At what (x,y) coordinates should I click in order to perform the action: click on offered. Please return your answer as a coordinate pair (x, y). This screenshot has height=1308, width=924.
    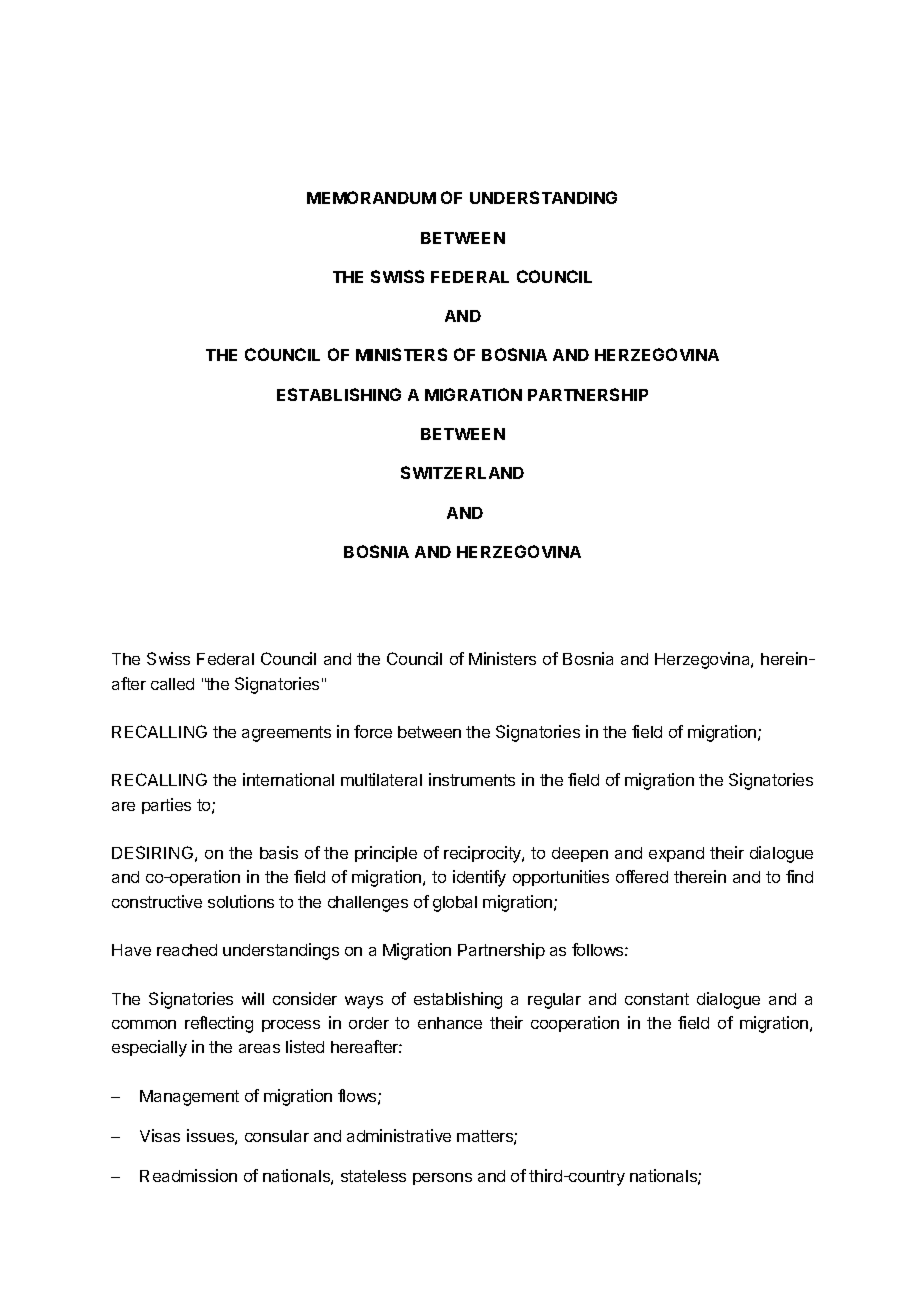
    Looking at the image, I should click on (642, 876).
